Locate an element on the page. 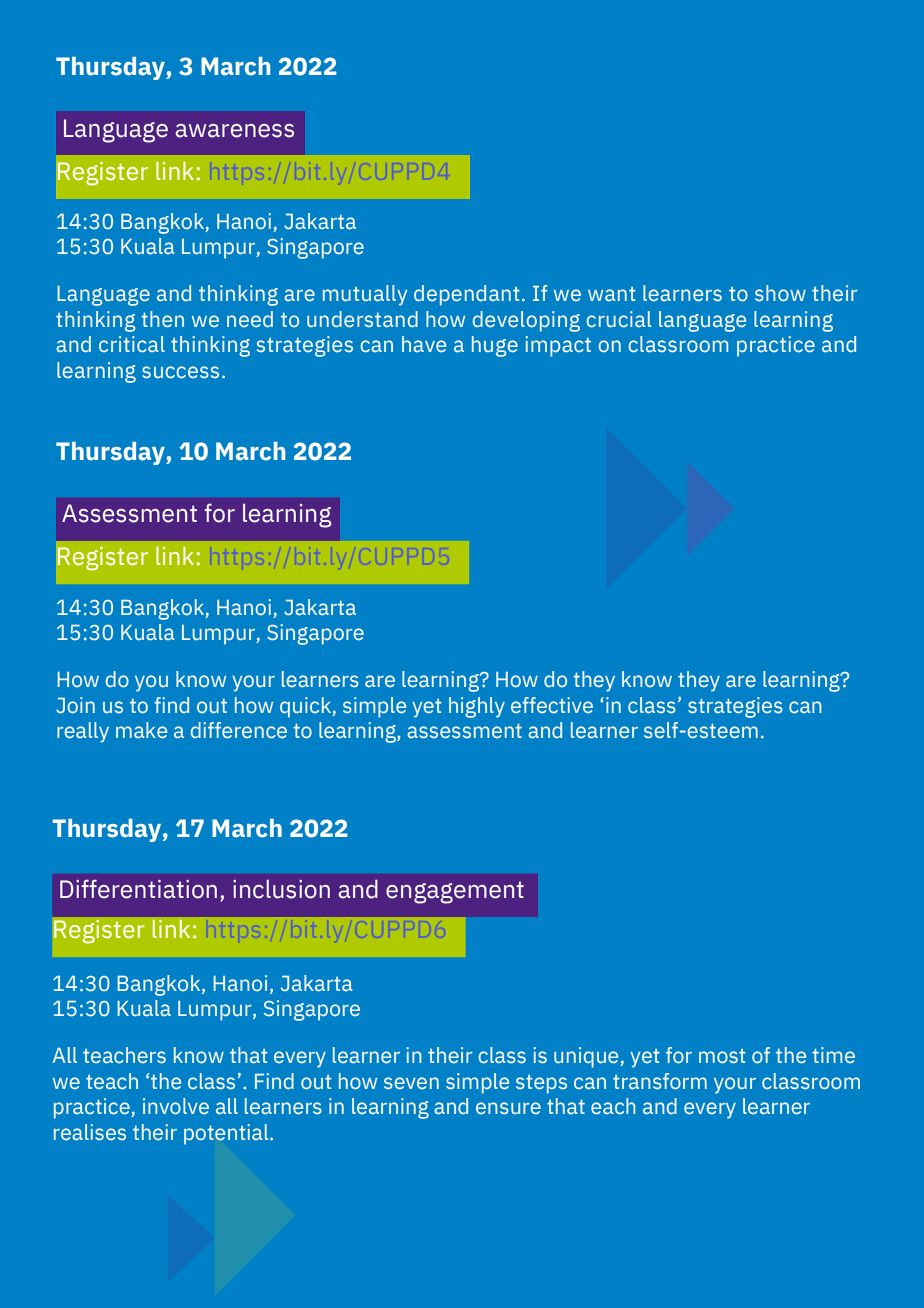  crucial is located at coordinates (618, 319).
